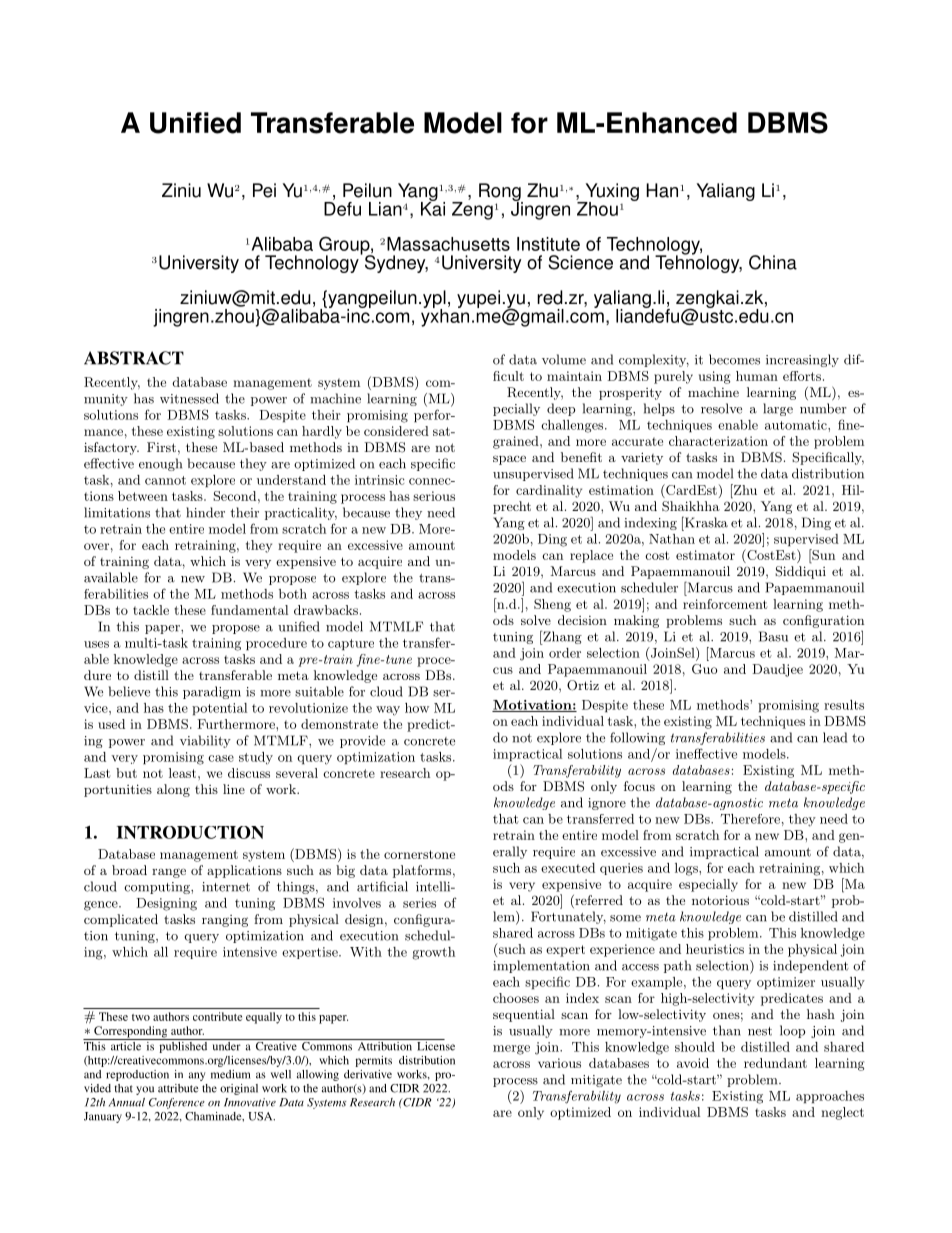 The width and height of the screenshot is (952, 1233). Describe the element at coordinates (501, 193) in the screenshot. I see `Rong` at that location.
